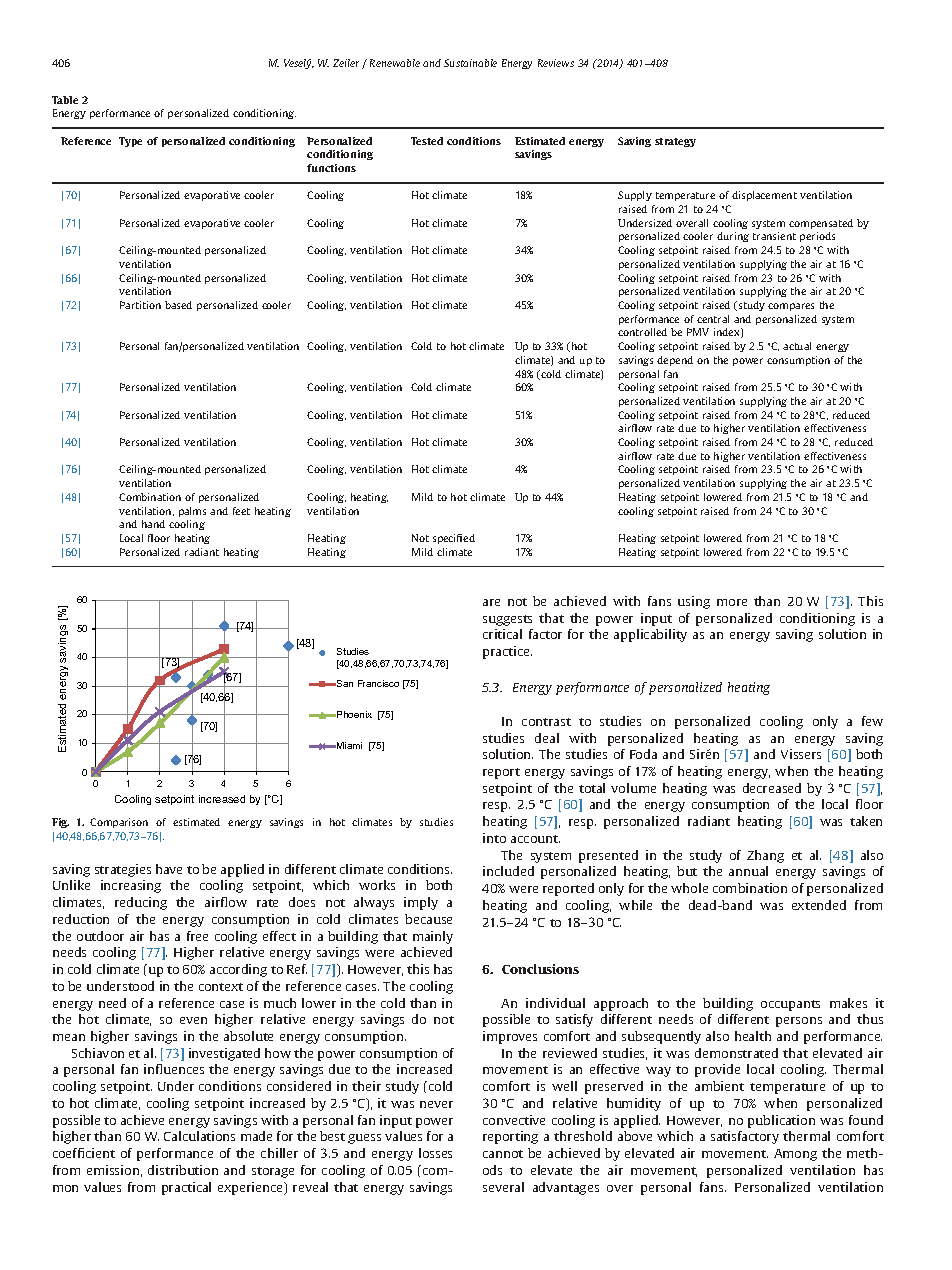  I want to click on Partition, so click(140, 305).
